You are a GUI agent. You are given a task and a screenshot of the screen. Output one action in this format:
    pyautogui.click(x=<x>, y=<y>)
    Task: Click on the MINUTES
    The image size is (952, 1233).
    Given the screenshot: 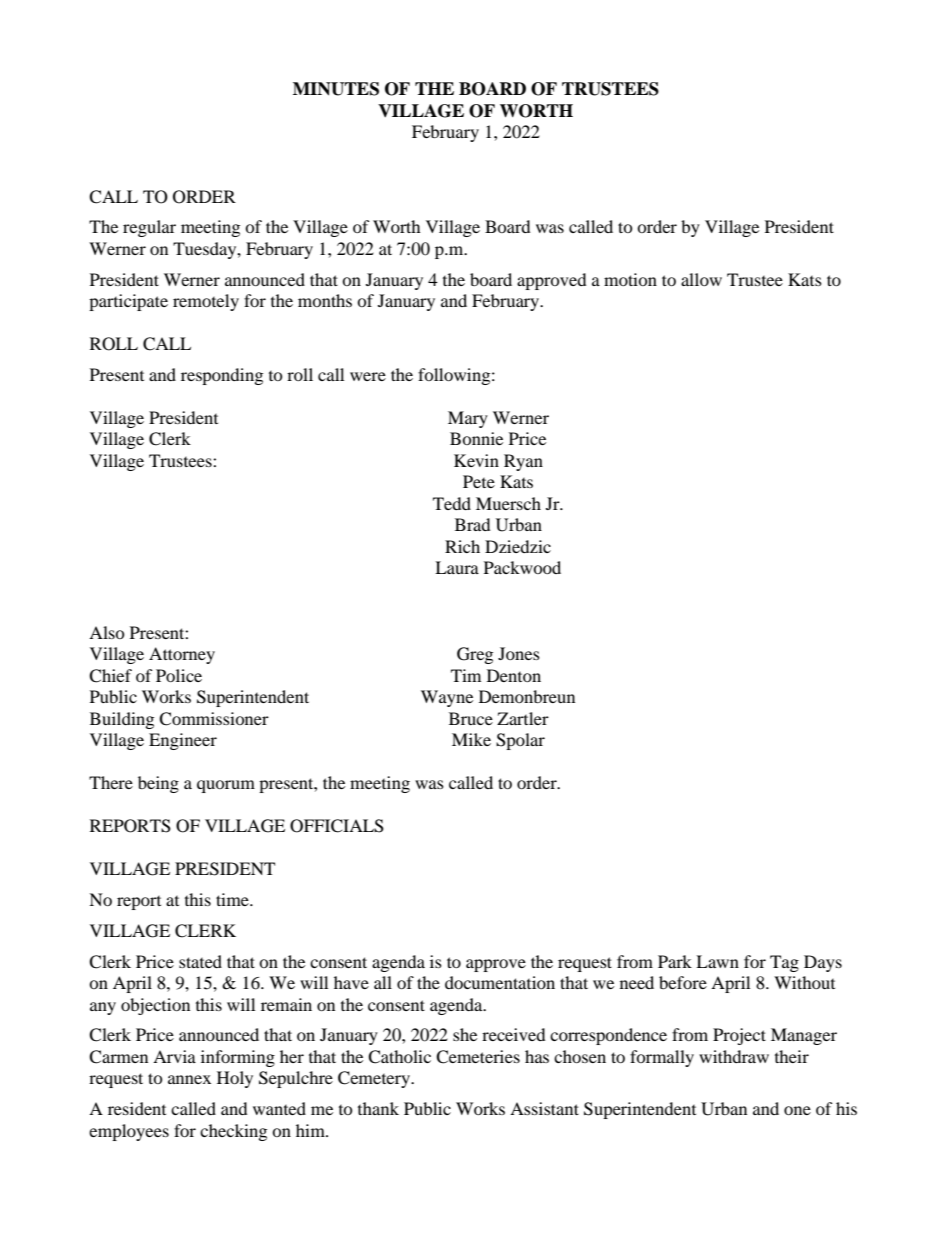 What is the action you would take?
    pyautogui.click(x=336, y=89)
